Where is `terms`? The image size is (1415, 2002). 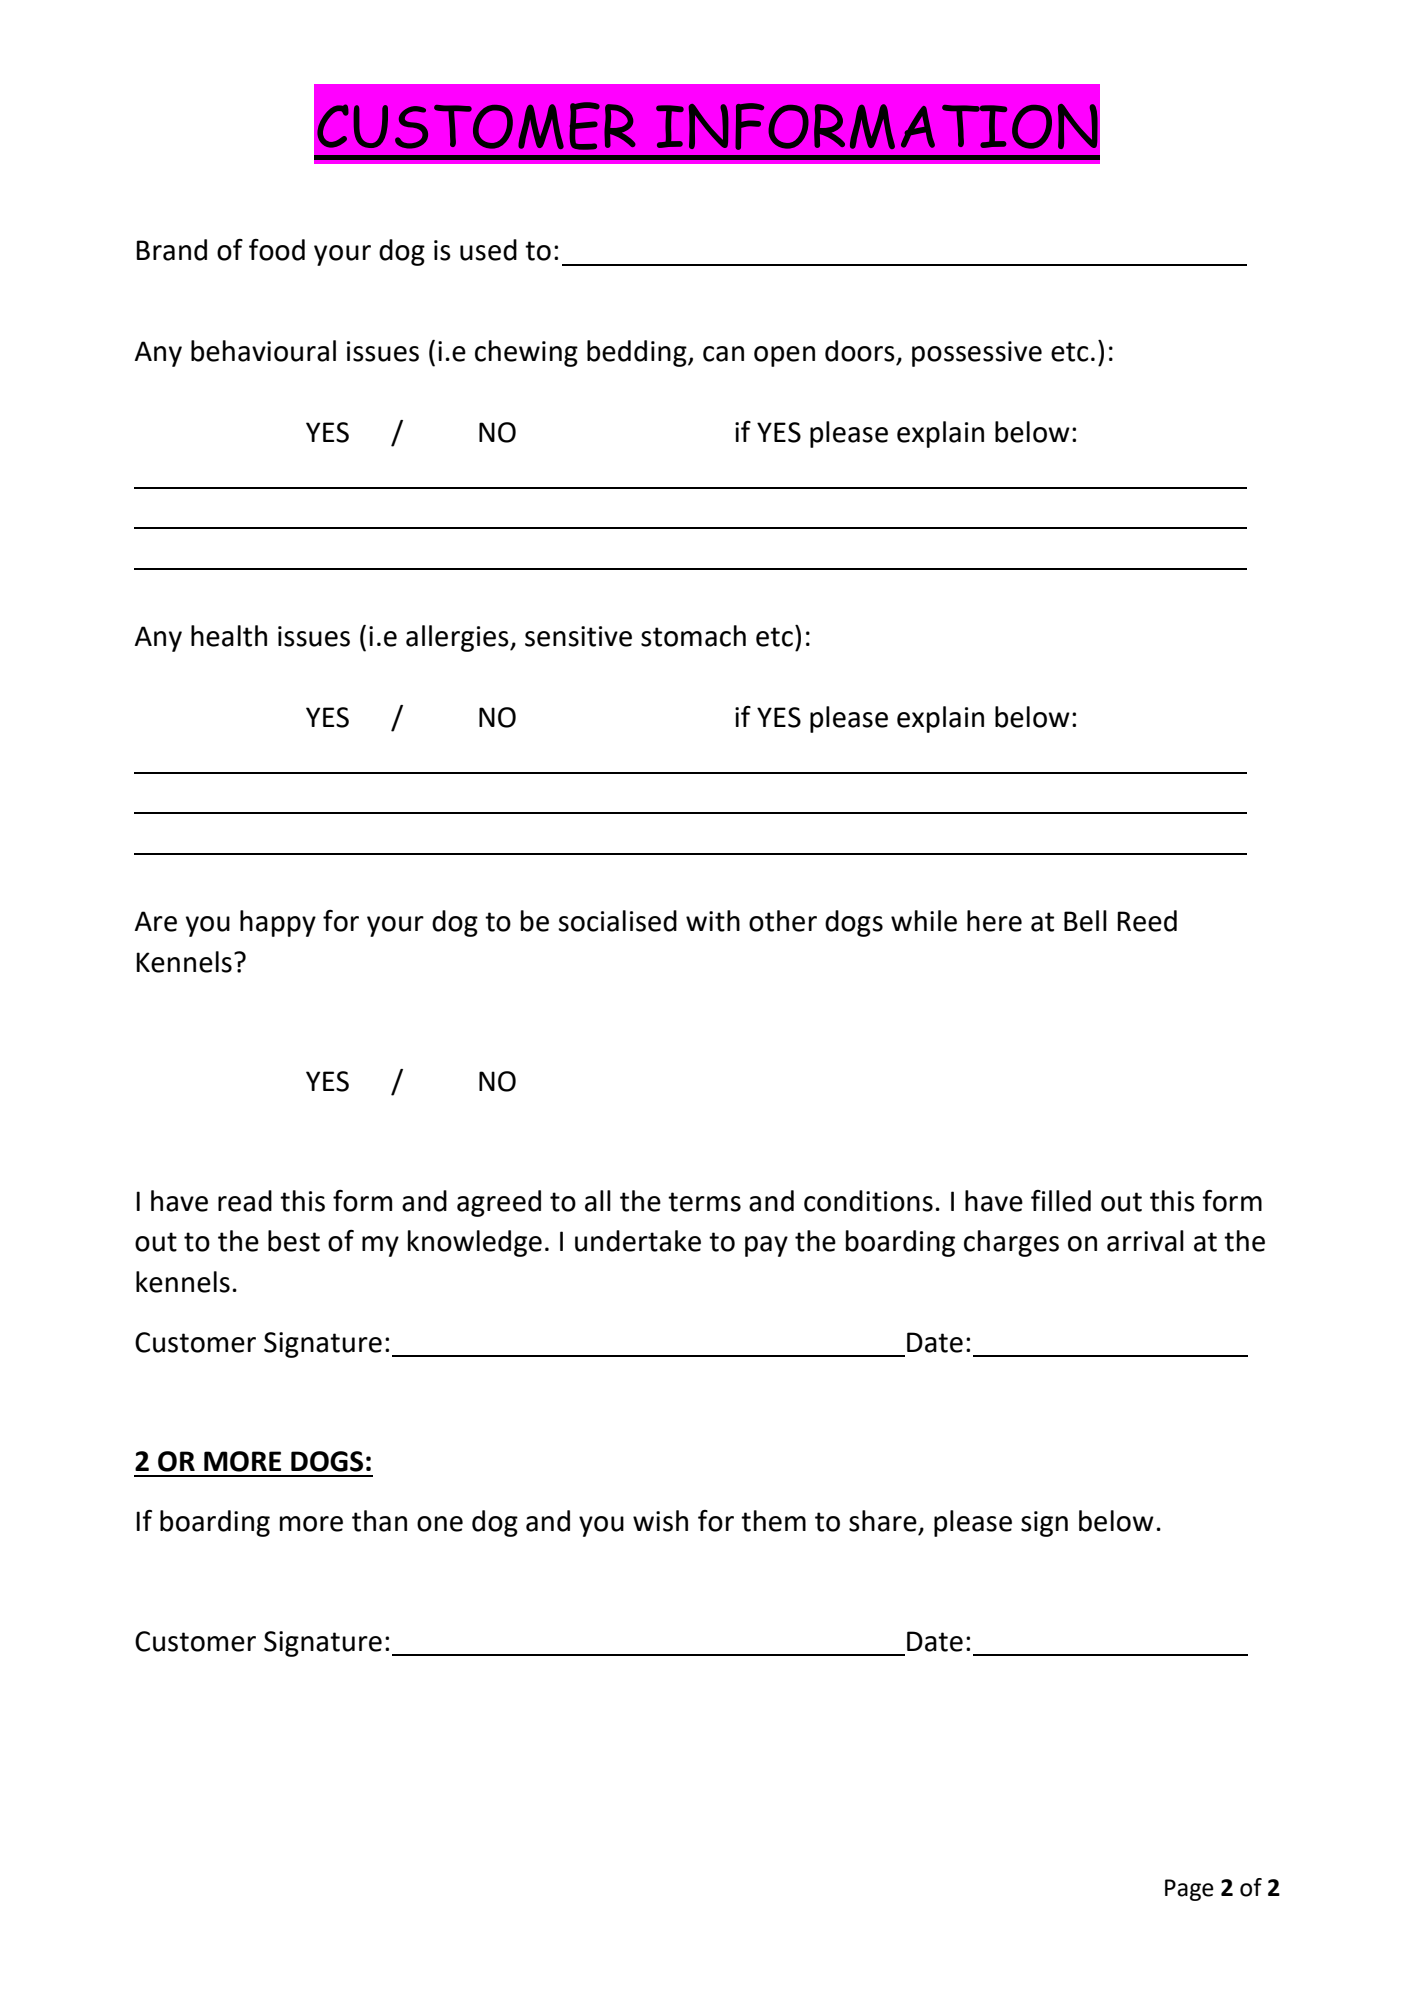
terms is located at coordinates (704, 1202).
